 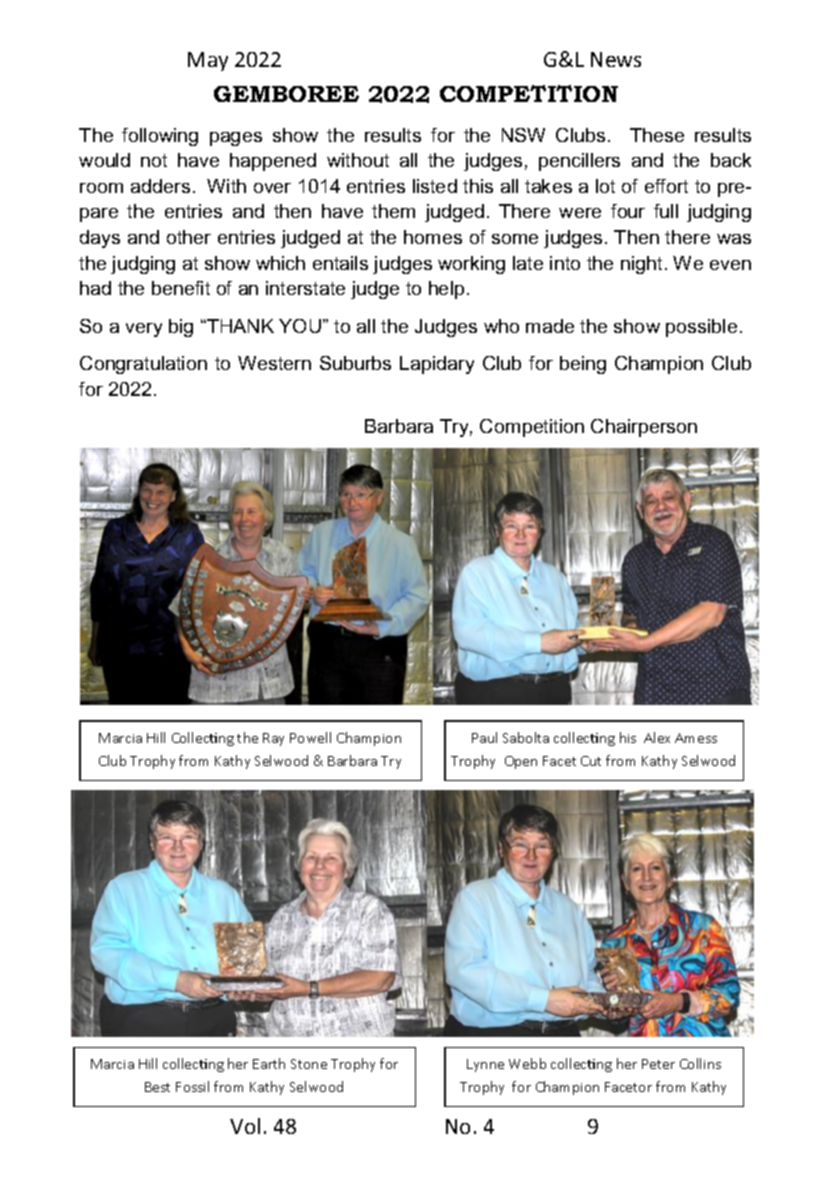 What do you see at coordinates (157, 1087) in the page?
I see `Best` at bounding box center [157, 1087].
